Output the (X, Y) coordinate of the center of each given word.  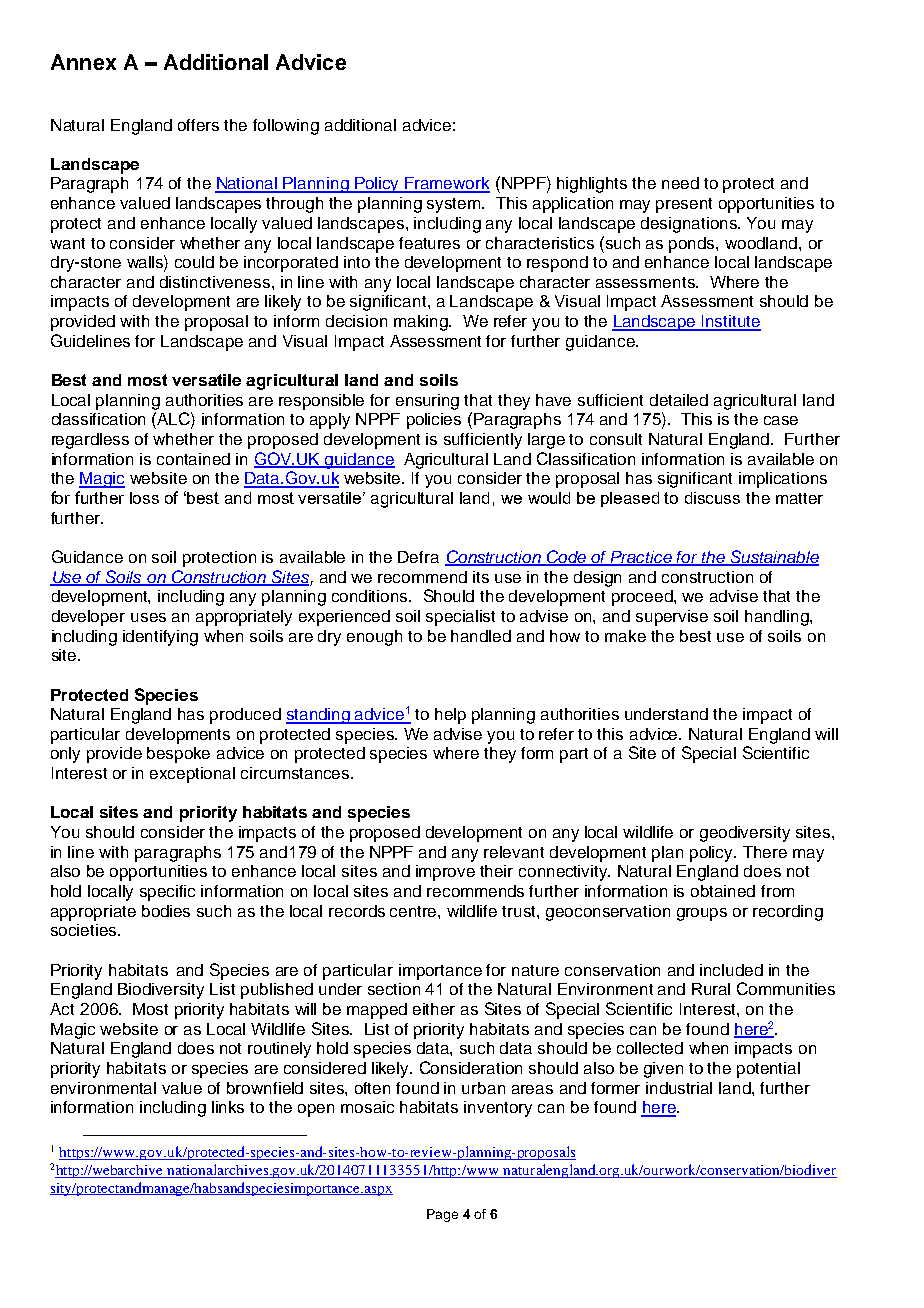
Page (442, 1215)
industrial (679, 1088)
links (228, 1107)
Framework (447, 184)
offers (198, 125)
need (680, 183)
